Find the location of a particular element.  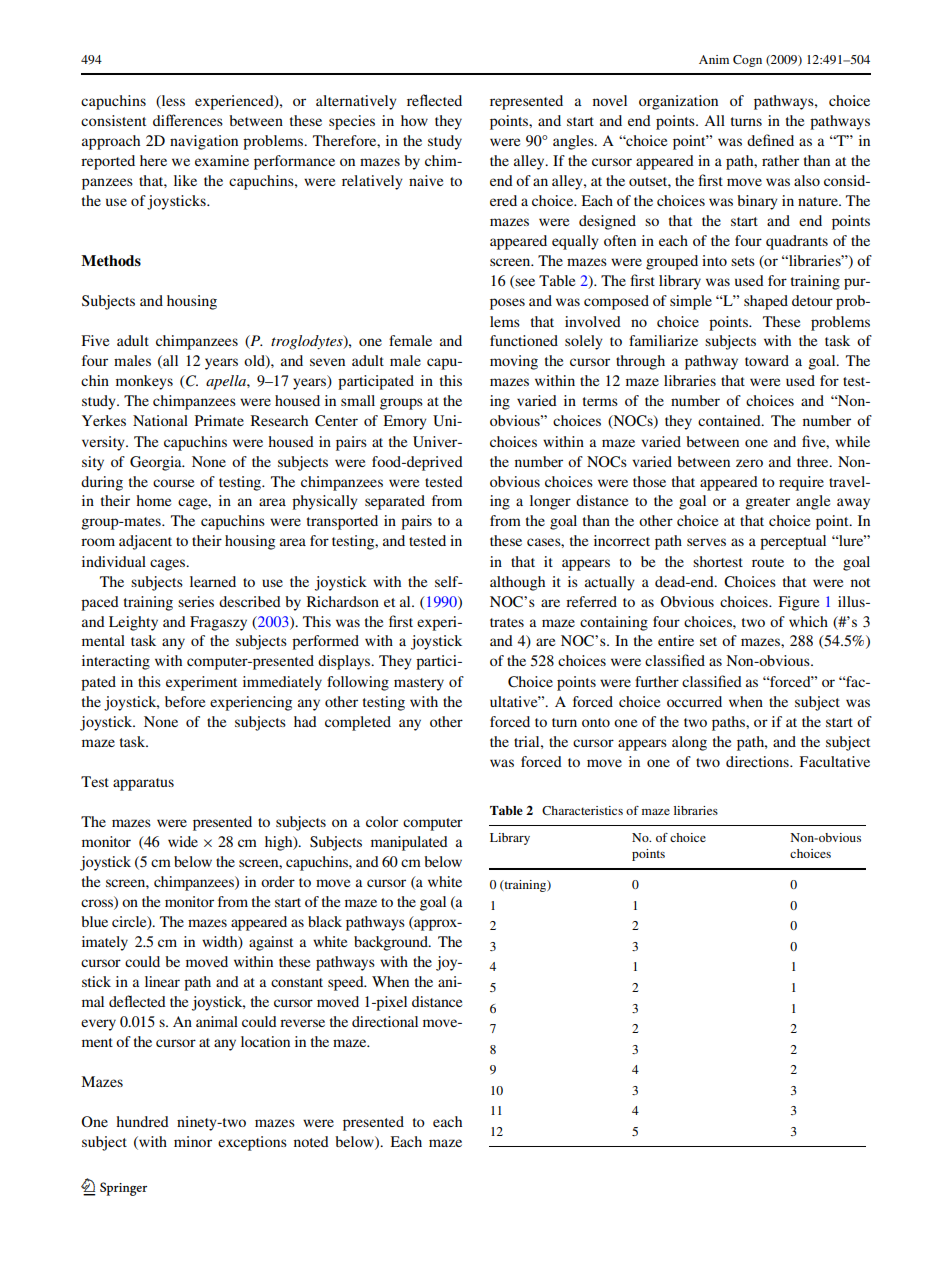

rather is located at coordinates (780, 160).
